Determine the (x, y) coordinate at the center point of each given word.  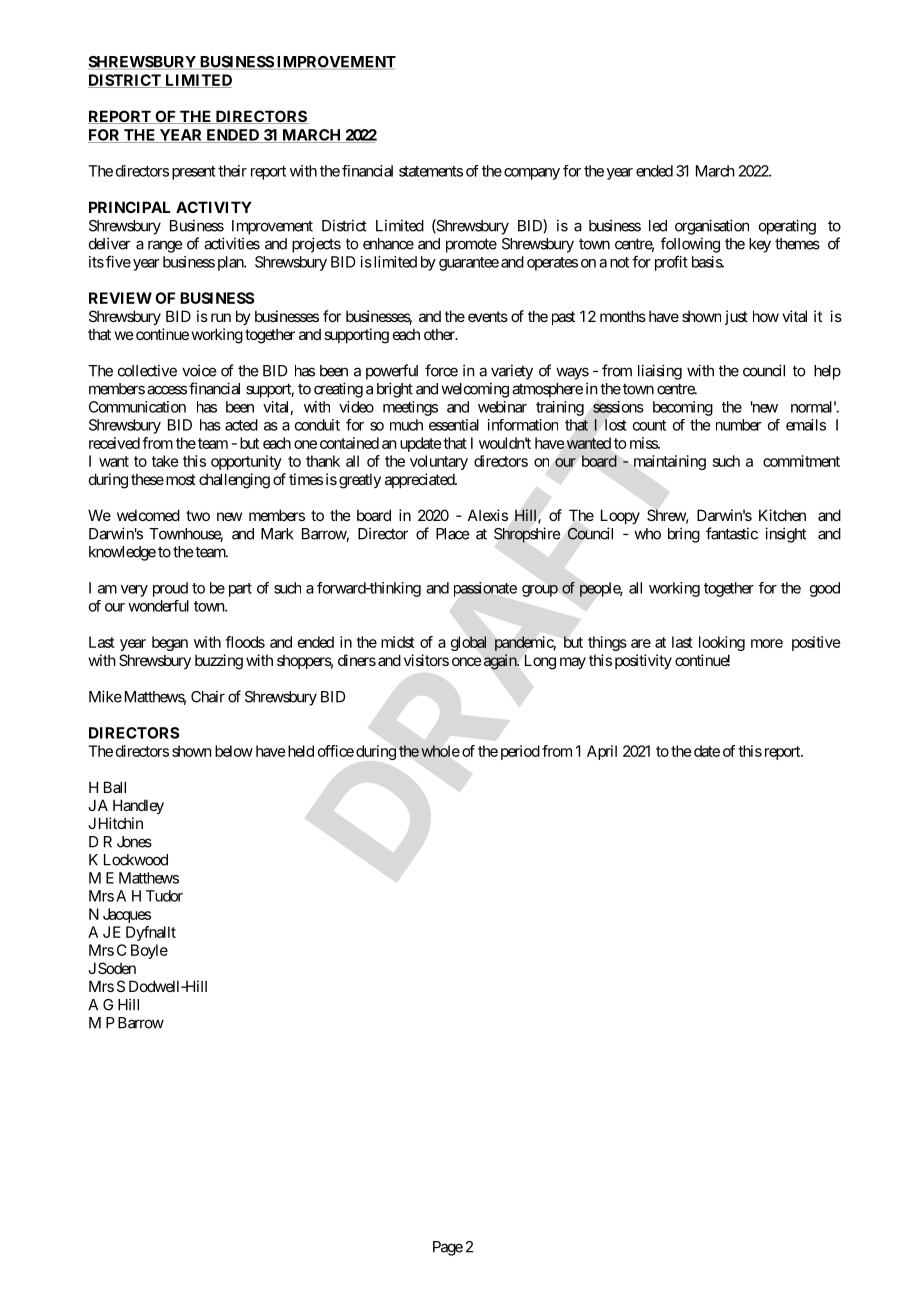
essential (454, 425)
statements (431, 171)
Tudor (164, 896)
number (739, 425)
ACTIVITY (214, 207)
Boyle (149, 951)
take (165, 461)
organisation (712, 227)
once (467, 661)
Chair (208, 696)
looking (722, 643)
